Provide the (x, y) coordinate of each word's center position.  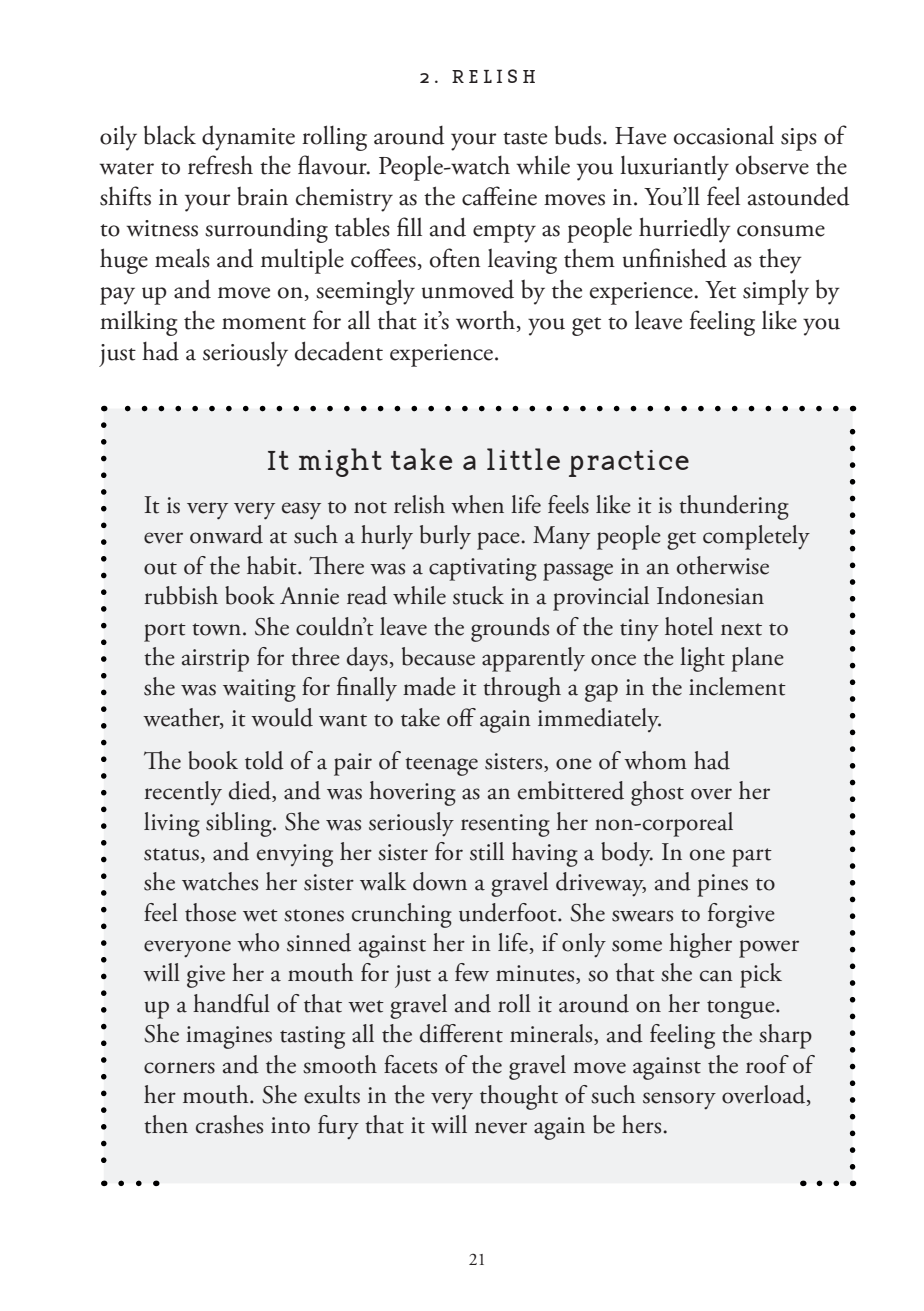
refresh (220, 165)
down (440, 881)
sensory (679, 1101)
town (218, 629)
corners (179, 1068)
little (523, 459)
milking (139, 323)
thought (519, 1097)
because (438, 656)
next (741, 629)
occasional (724, 135)
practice (629, 463)
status (171, 854)
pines (722, 885)
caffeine (499, 196)
